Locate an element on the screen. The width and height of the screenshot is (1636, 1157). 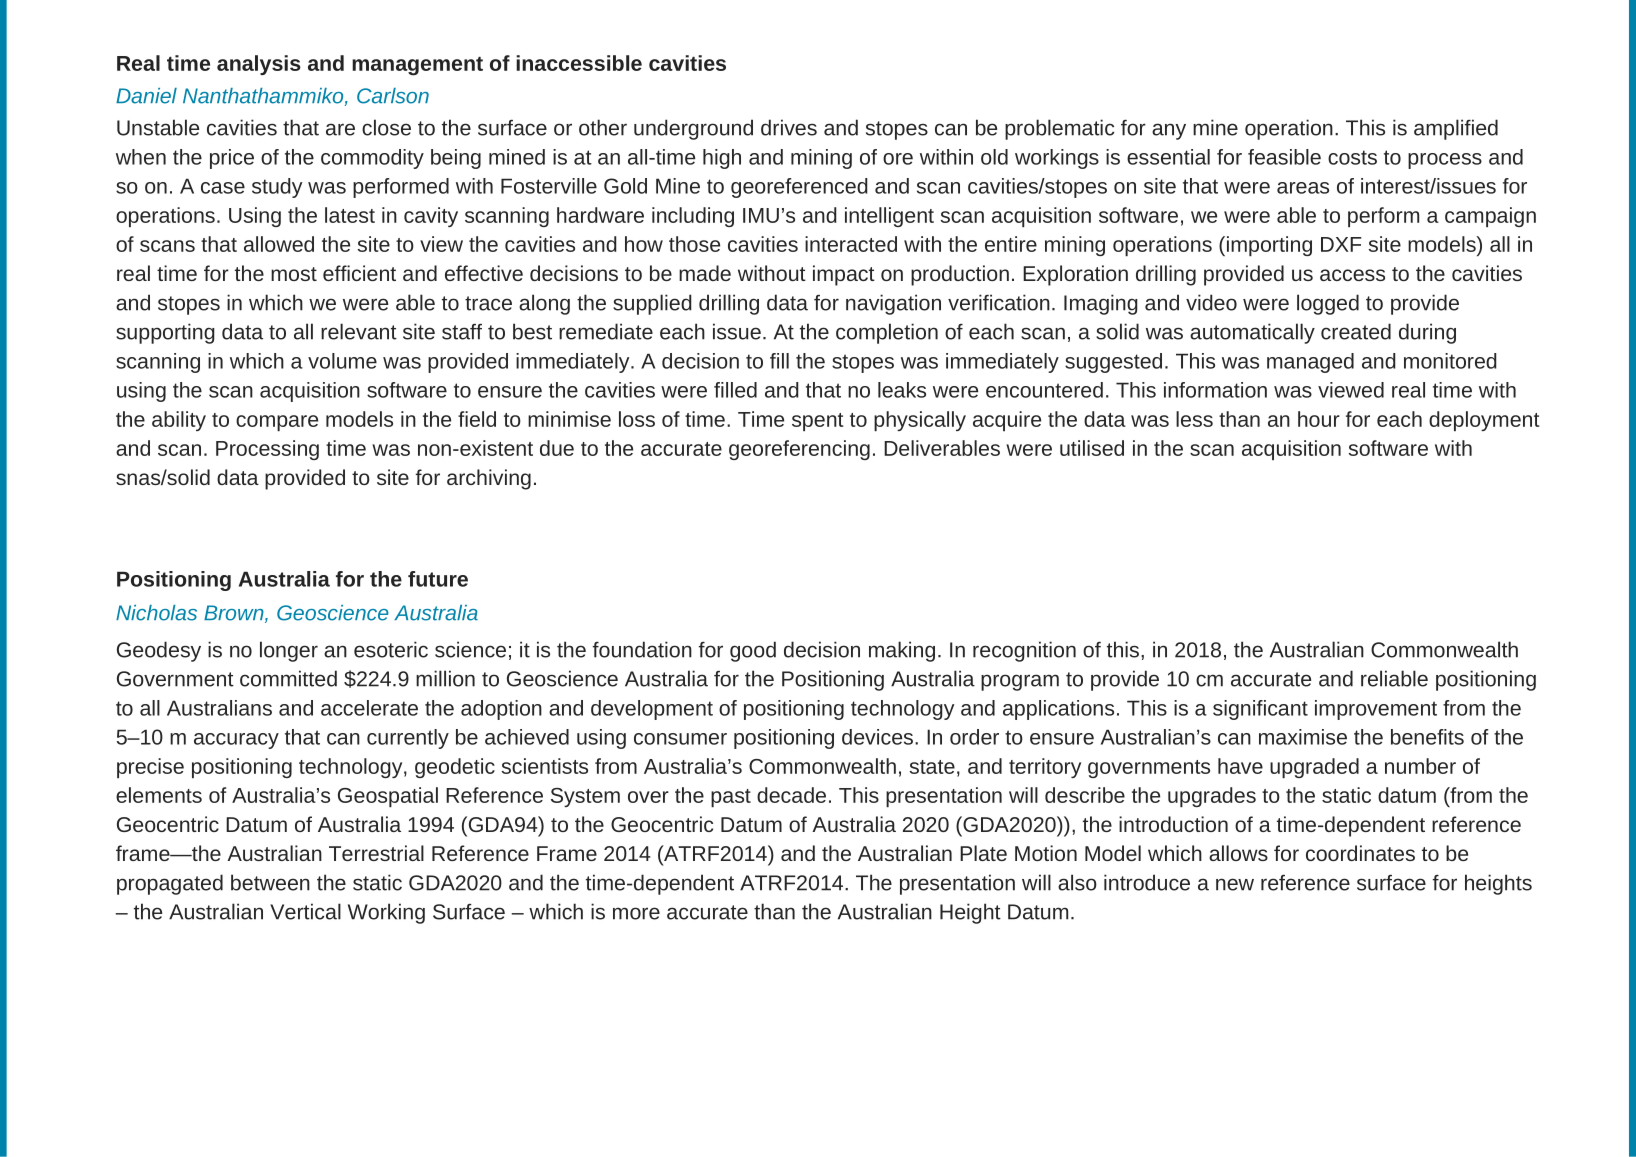
between is located at coordinates (270, 882).
